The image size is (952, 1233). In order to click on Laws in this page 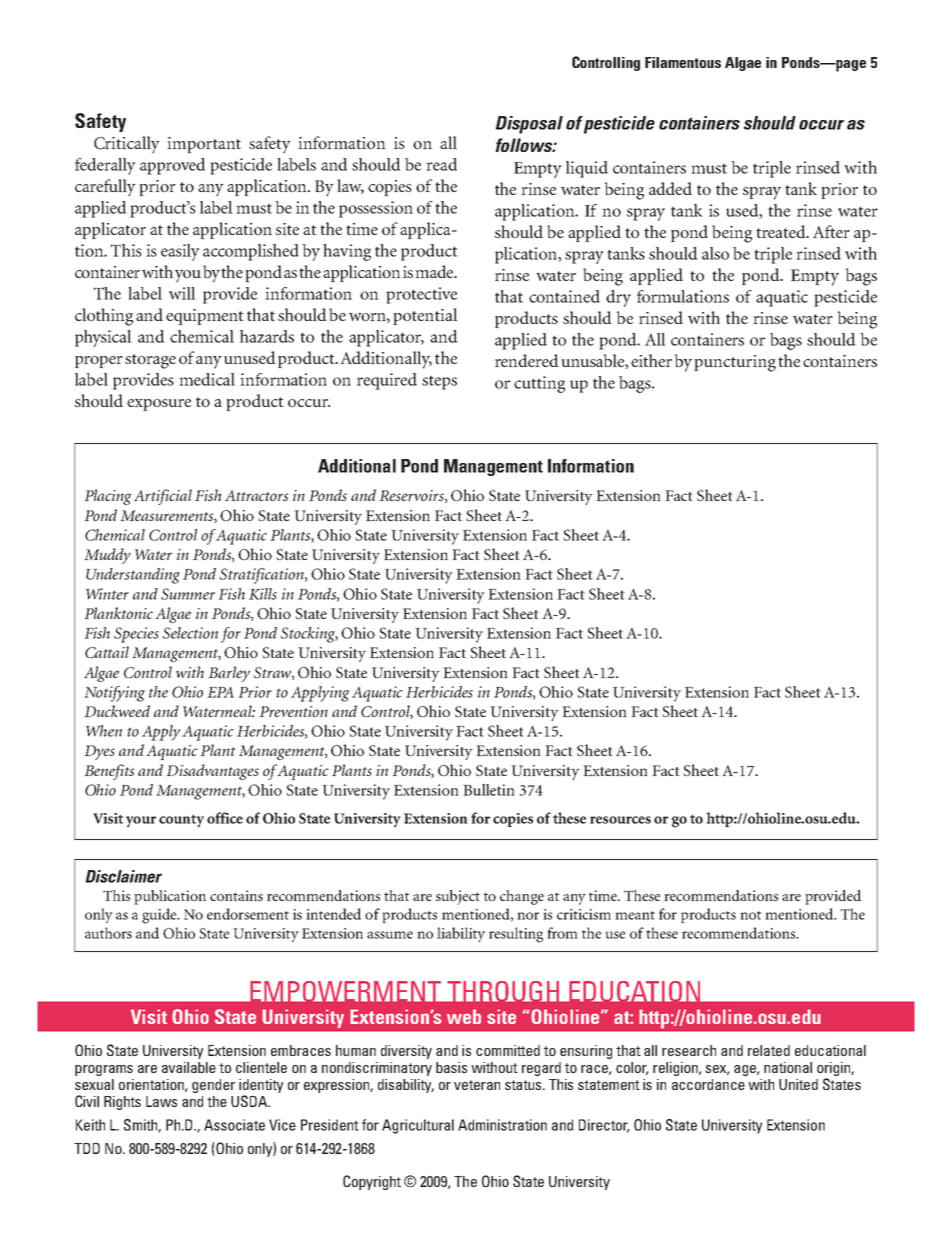, I will do `click(161, 1101)`.
